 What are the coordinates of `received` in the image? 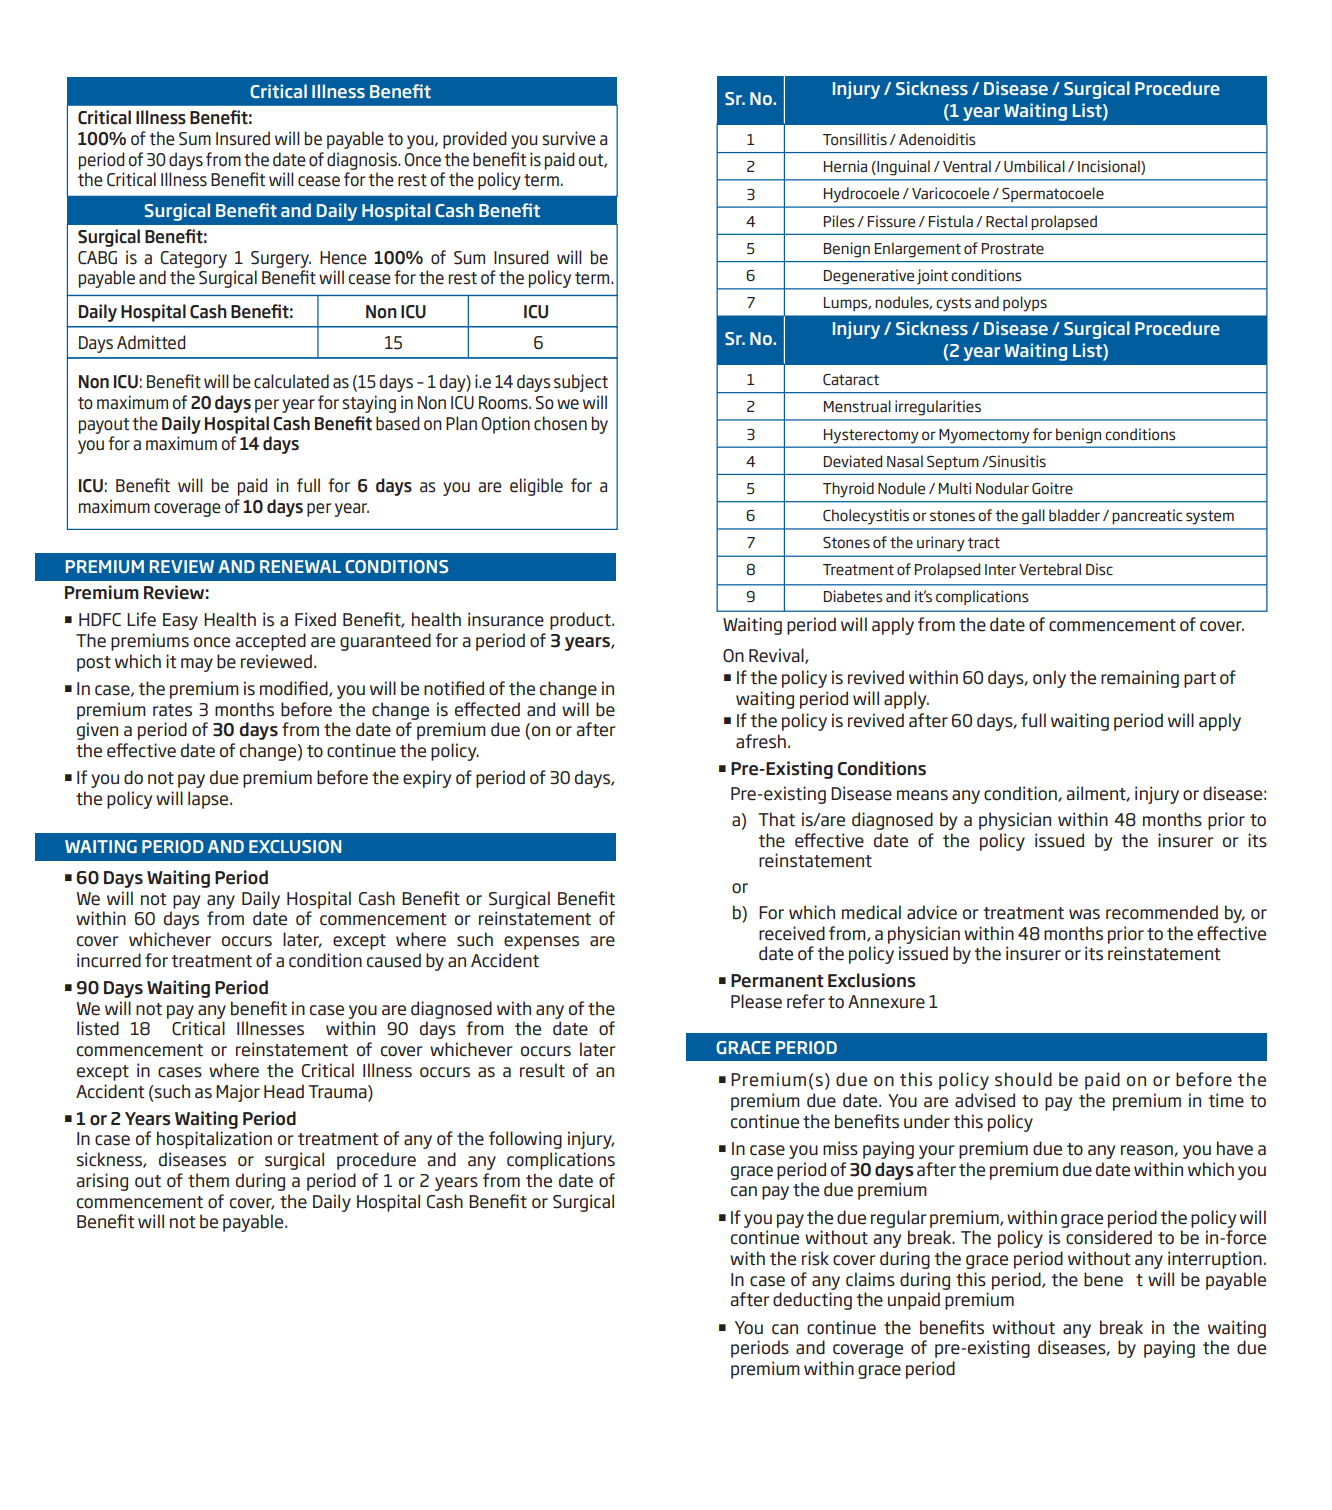 It's located at (792, 933).
